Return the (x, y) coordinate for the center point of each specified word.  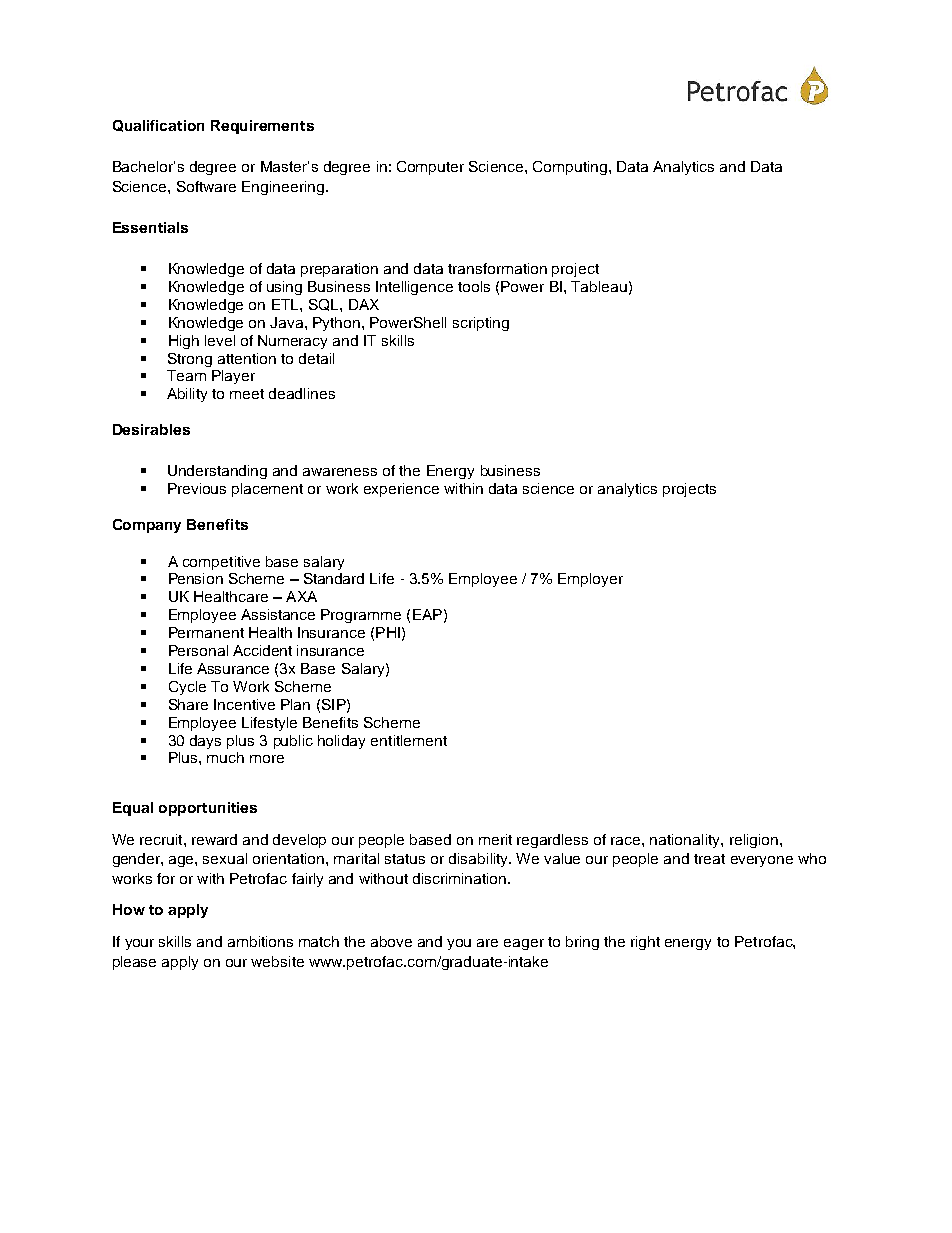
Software (206, 186)
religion (754, 841)
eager (524, 944)
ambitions (260, 941)
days (205, 742)
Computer (430, 168)
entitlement (409, 740)
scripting (481, 324)
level (220, 340)
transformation (497, 268)
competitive (221, 563)
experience (401, 490)
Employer (590, 580)
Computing (571, 168)
